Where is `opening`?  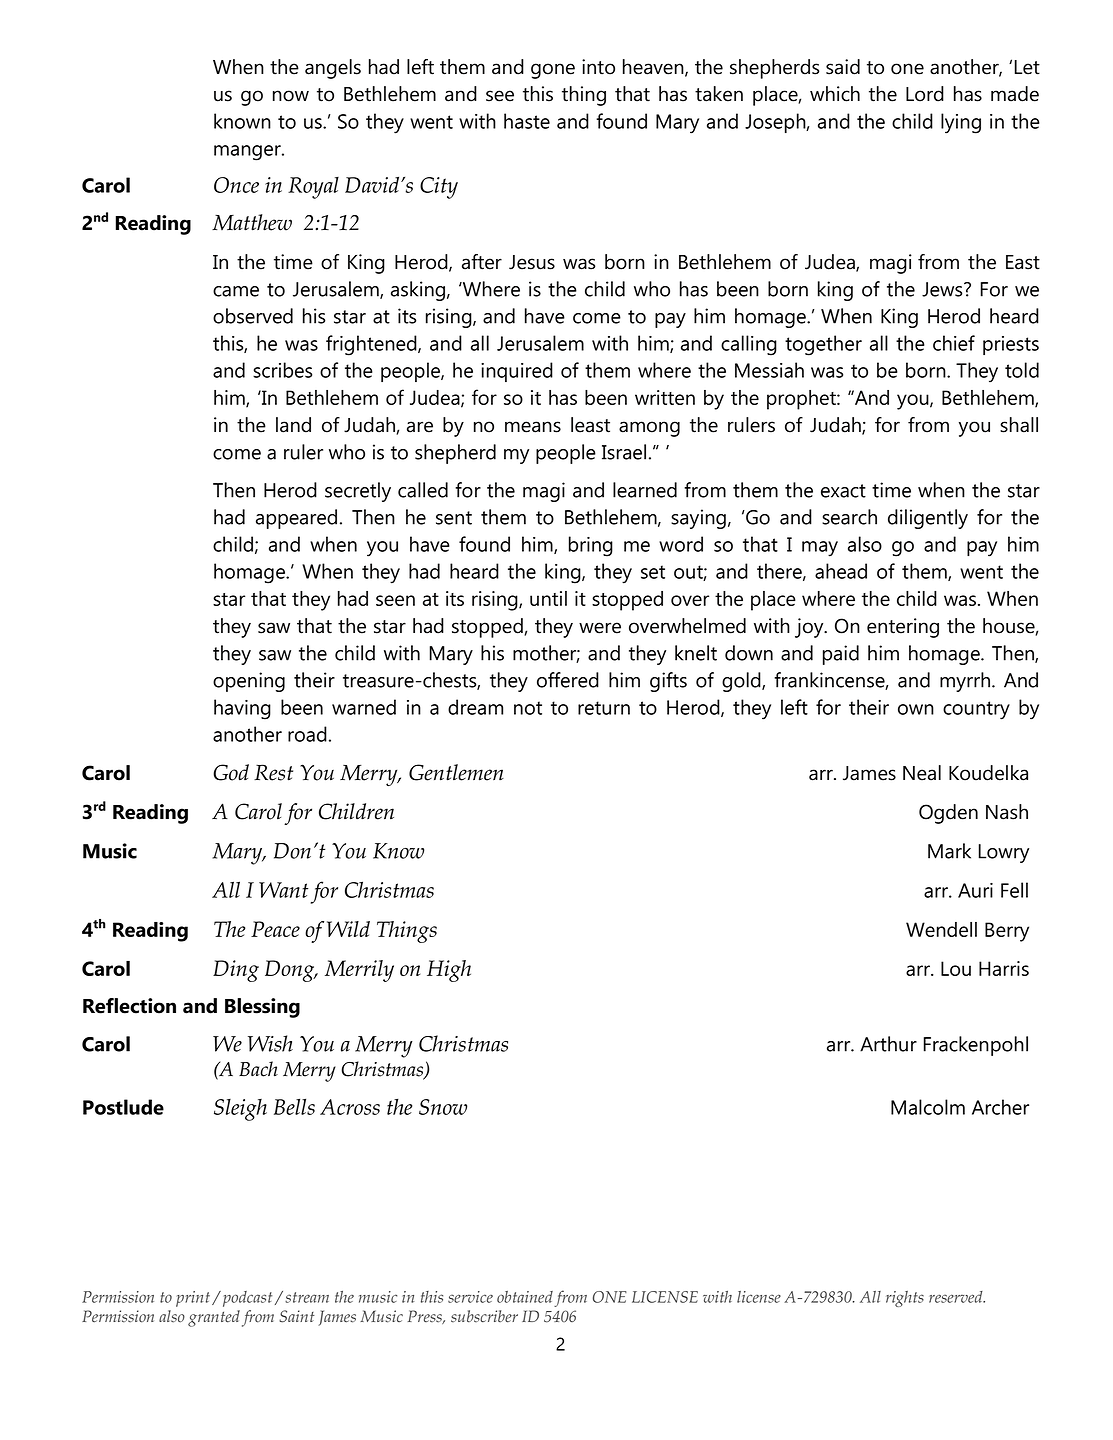 opening is located at coordinates (249, 682).
